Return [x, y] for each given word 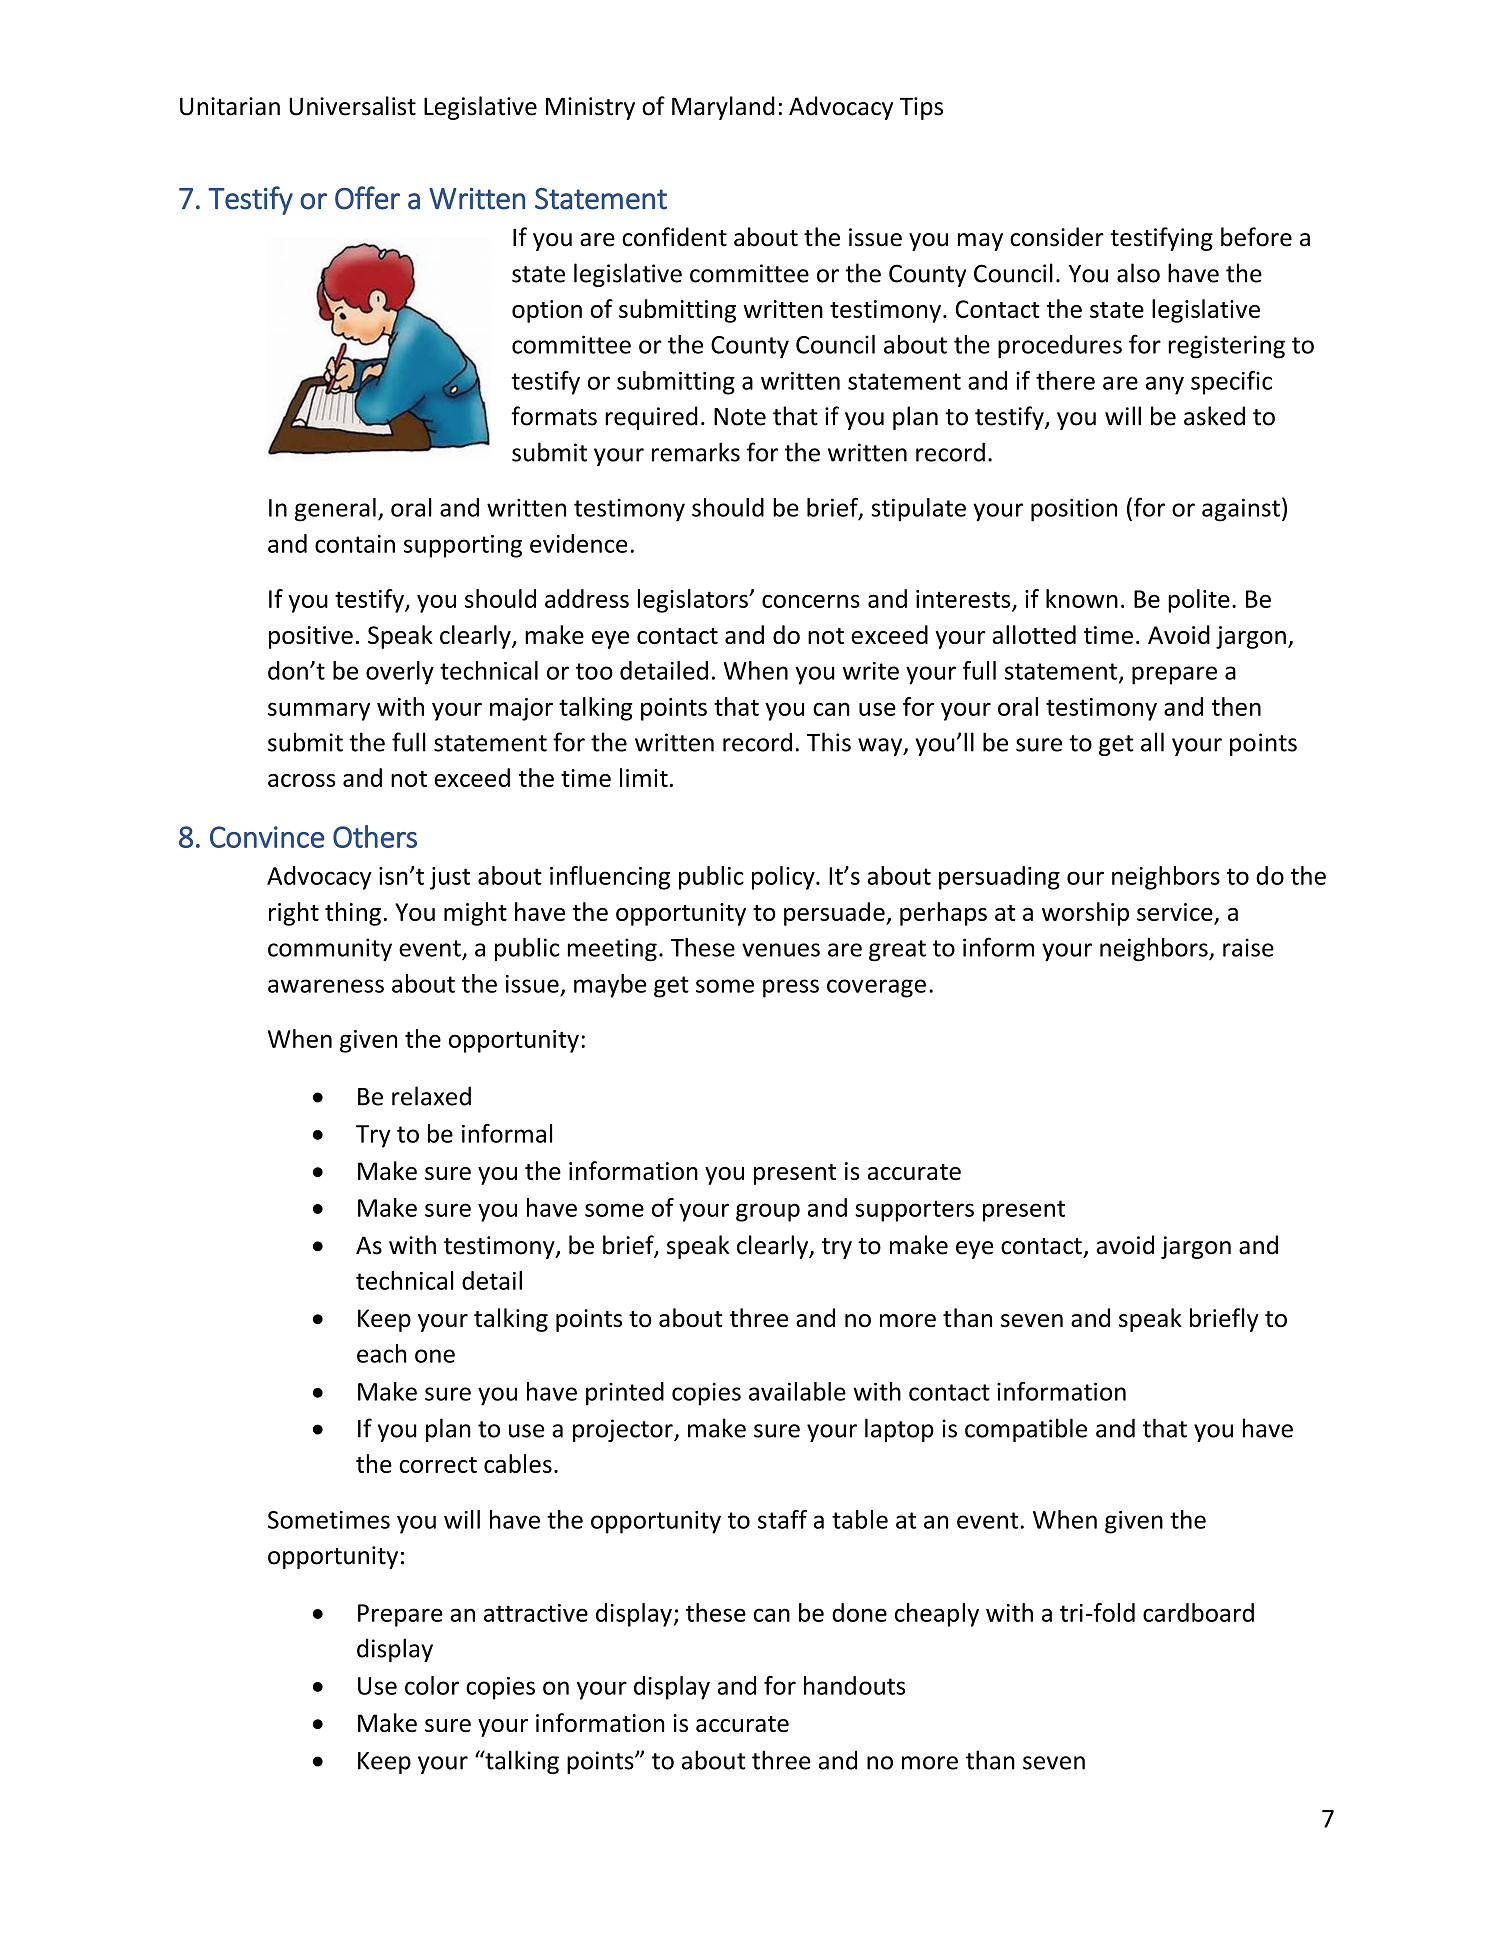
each [381, 1353]
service [1175, 912]
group [768, 1212]
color [432, 1685]
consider [1057, 237]
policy [784, 878]
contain [355, 544]
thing [353, 914]
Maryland [723, 108]
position [1074, 510]
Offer [367, 198]
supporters [914, 1211]
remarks [696, 452]
